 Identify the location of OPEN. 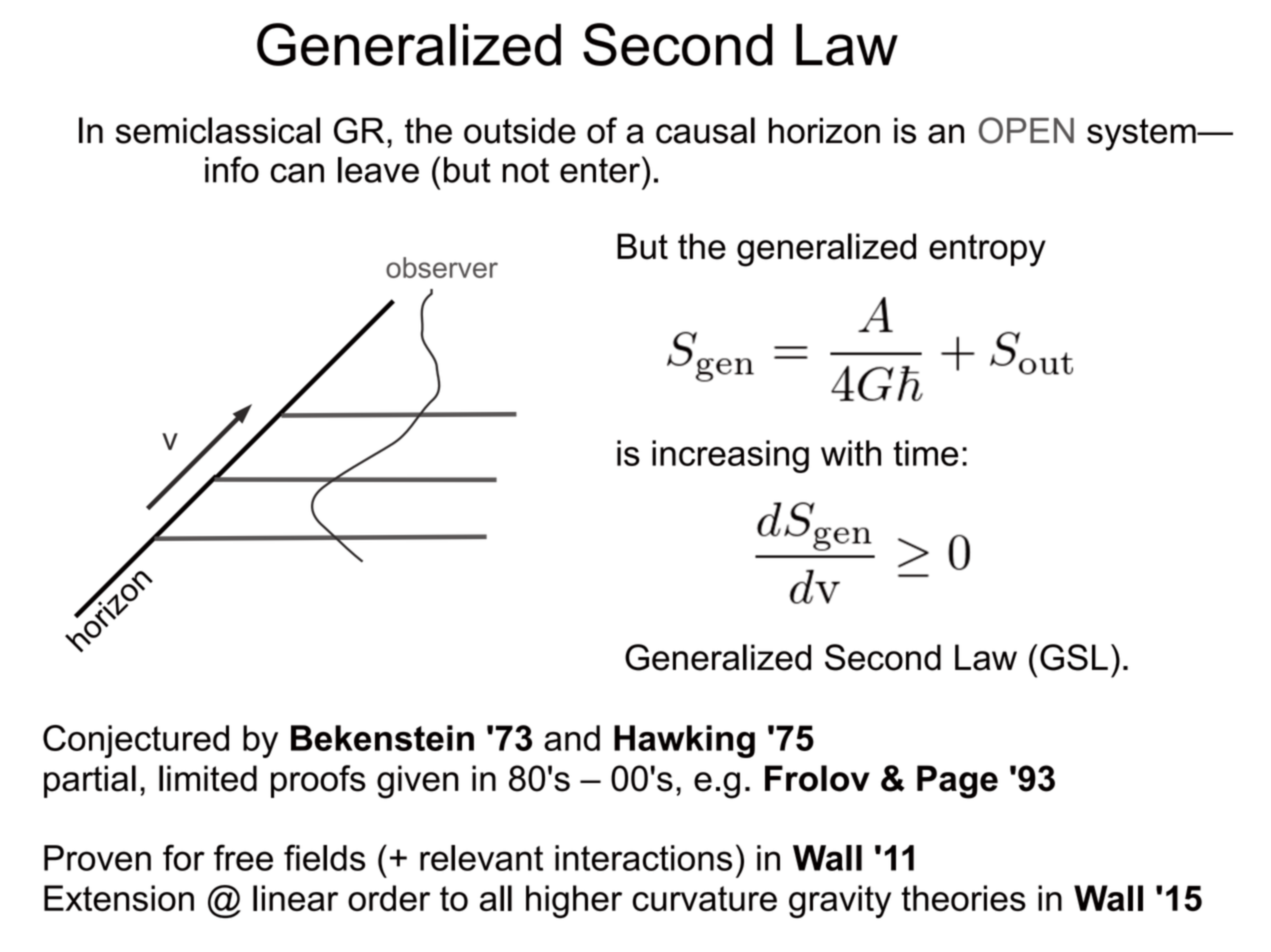
(1026, 130).
